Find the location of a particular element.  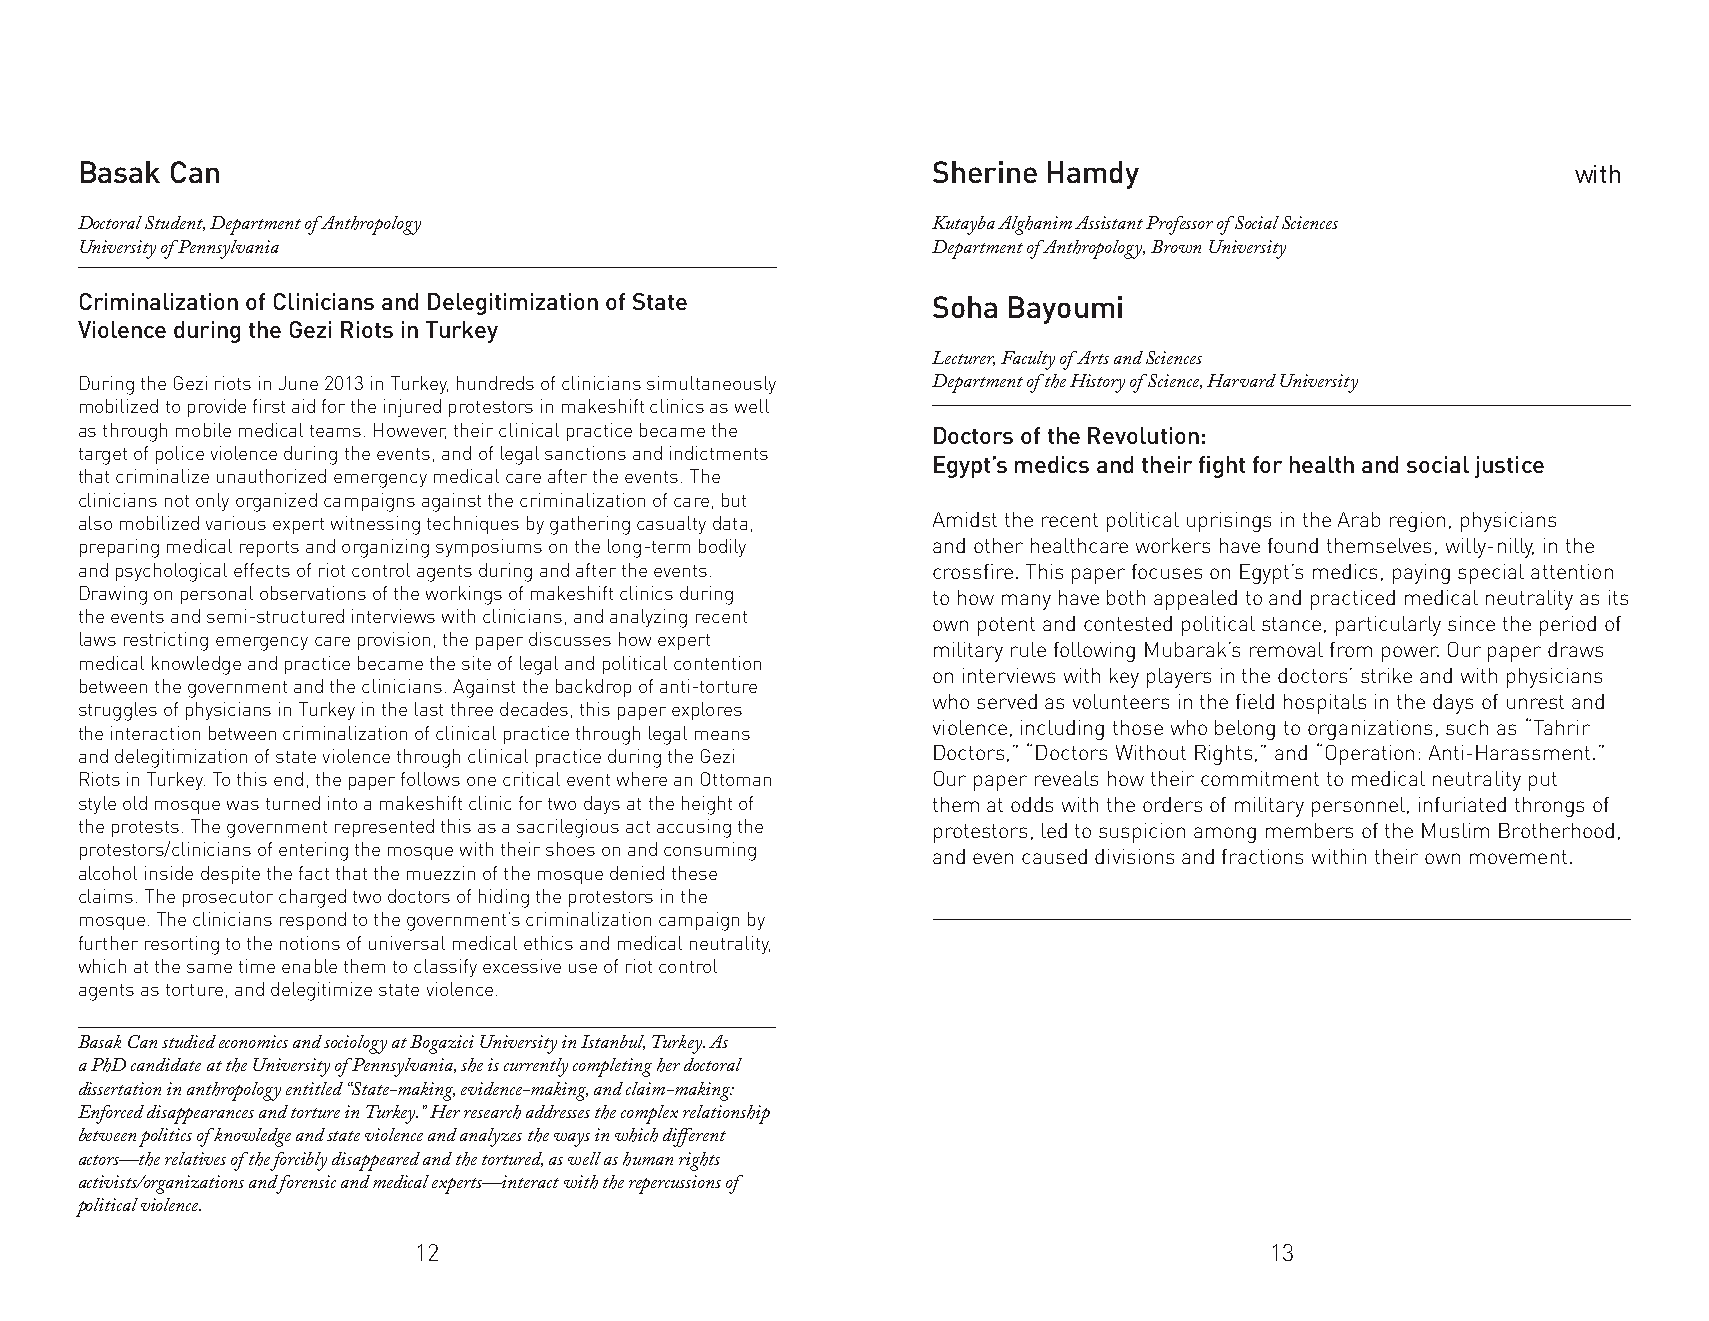

Brown is located at coordinates (1176, 246).
